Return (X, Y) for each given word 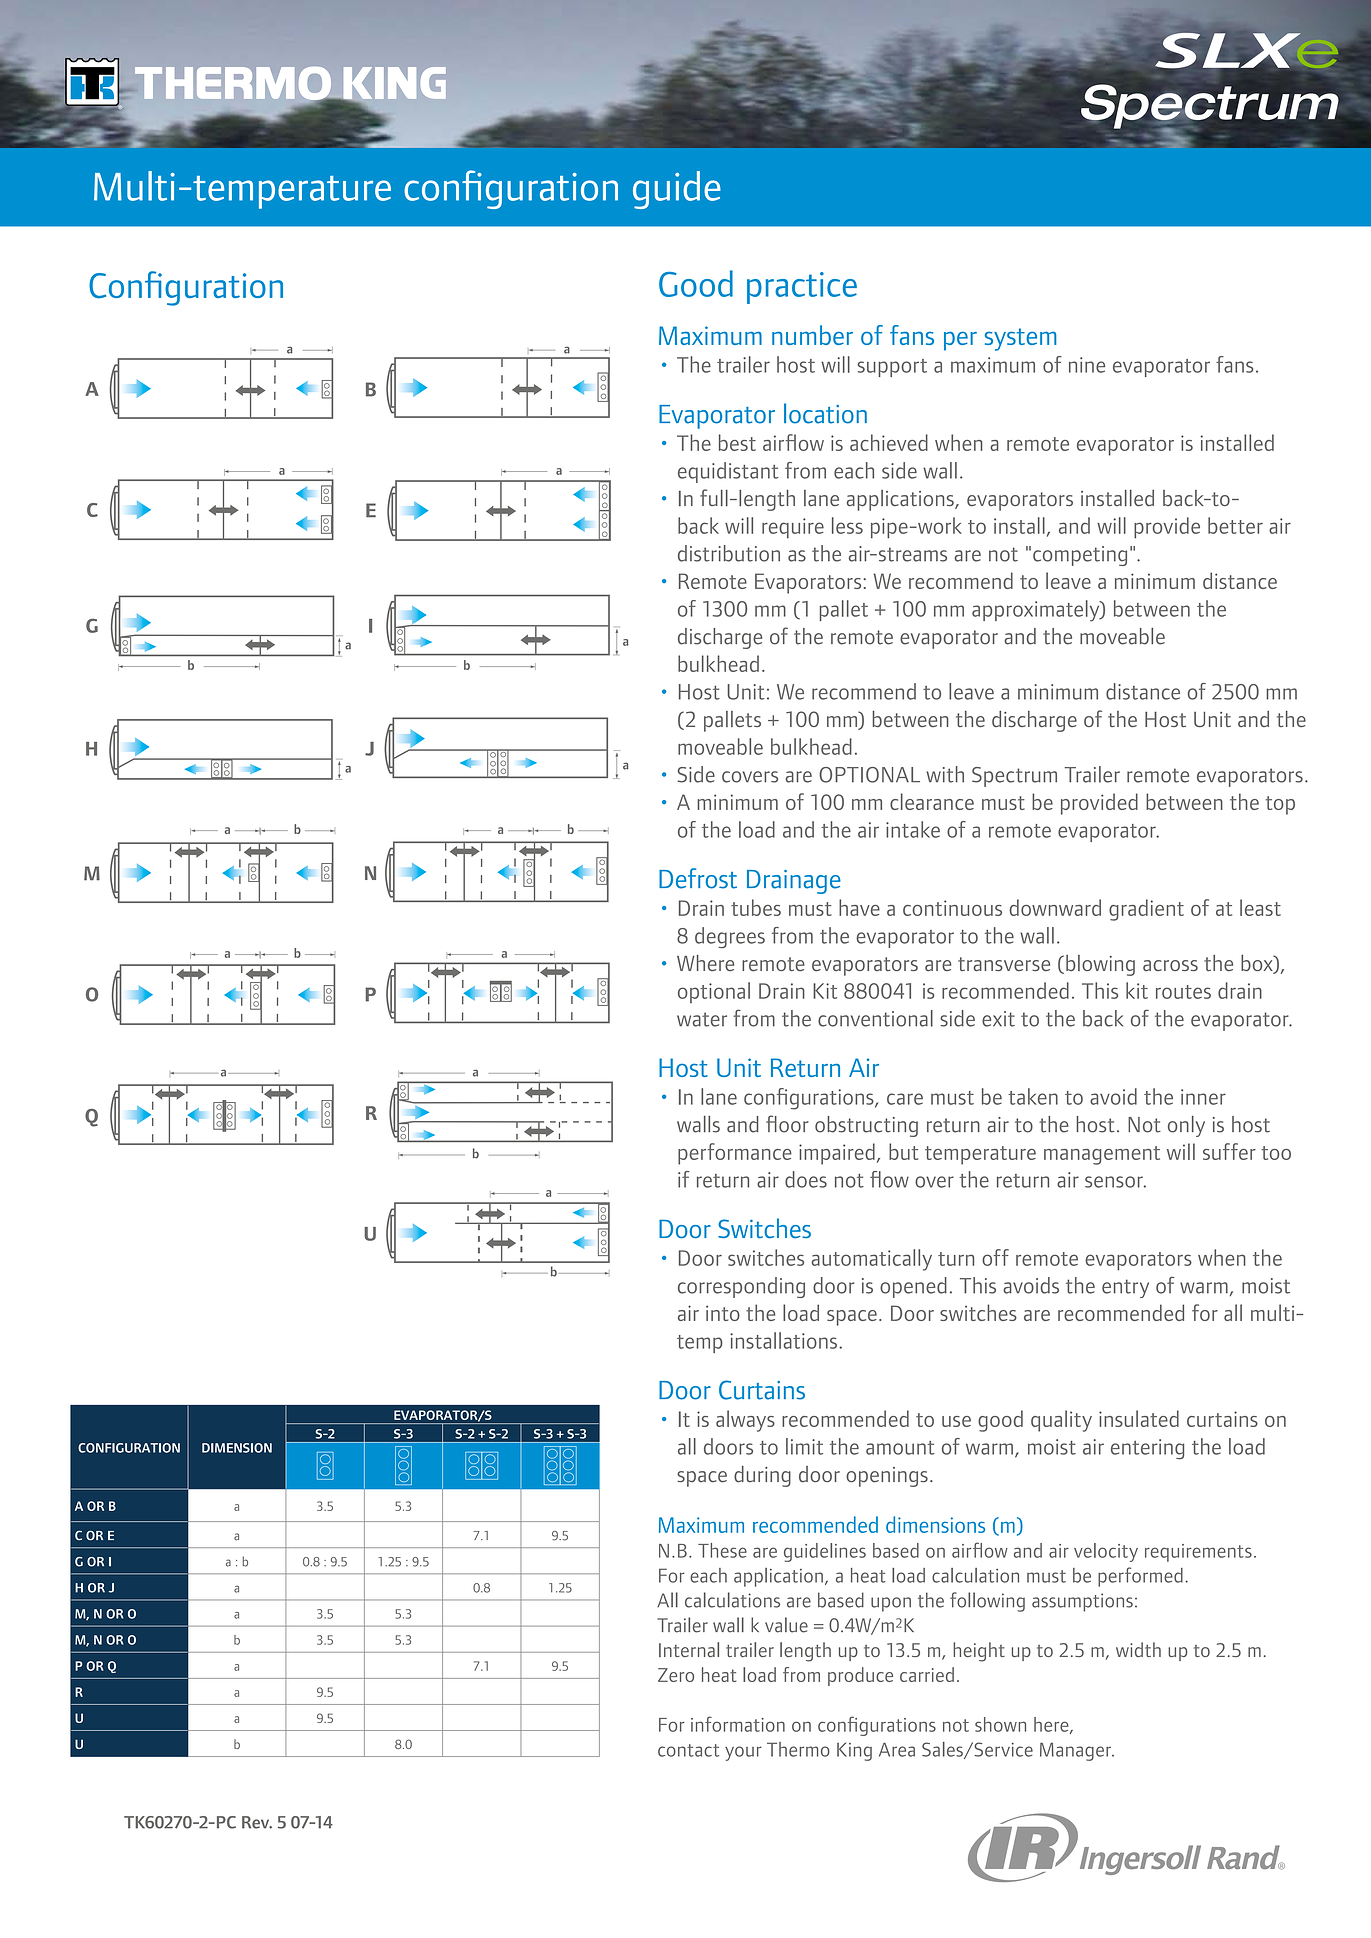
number (812, 335)
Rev (257, 1822)
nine (1087, 365)
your (743, 1753)
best (737, 442)
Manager (1077, 1751)
